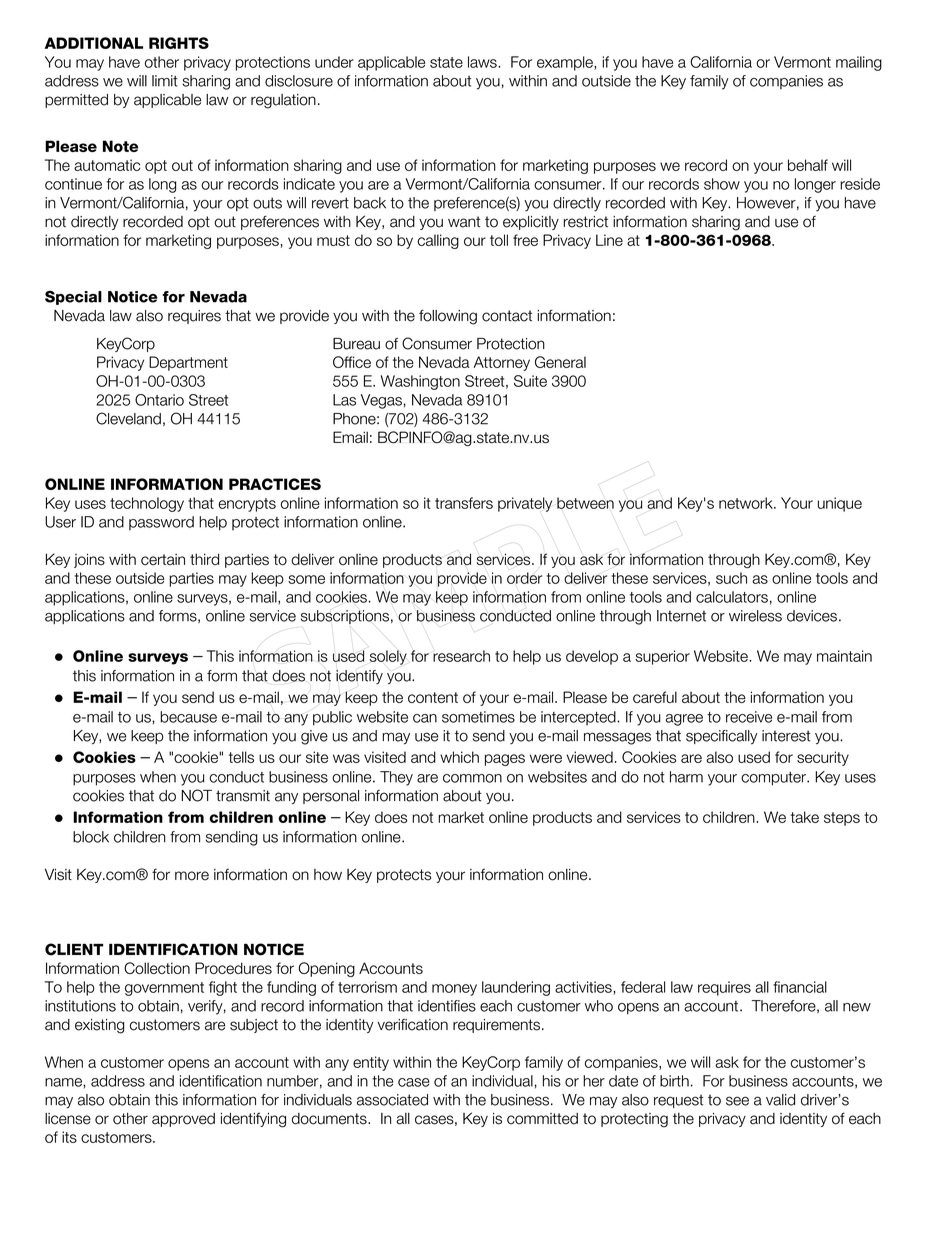 This screenshot has width=952, height=1233. What do you see at coordinates (163, 559) in the screenshot?
I see `certain` at bounding box center [163, 559].
